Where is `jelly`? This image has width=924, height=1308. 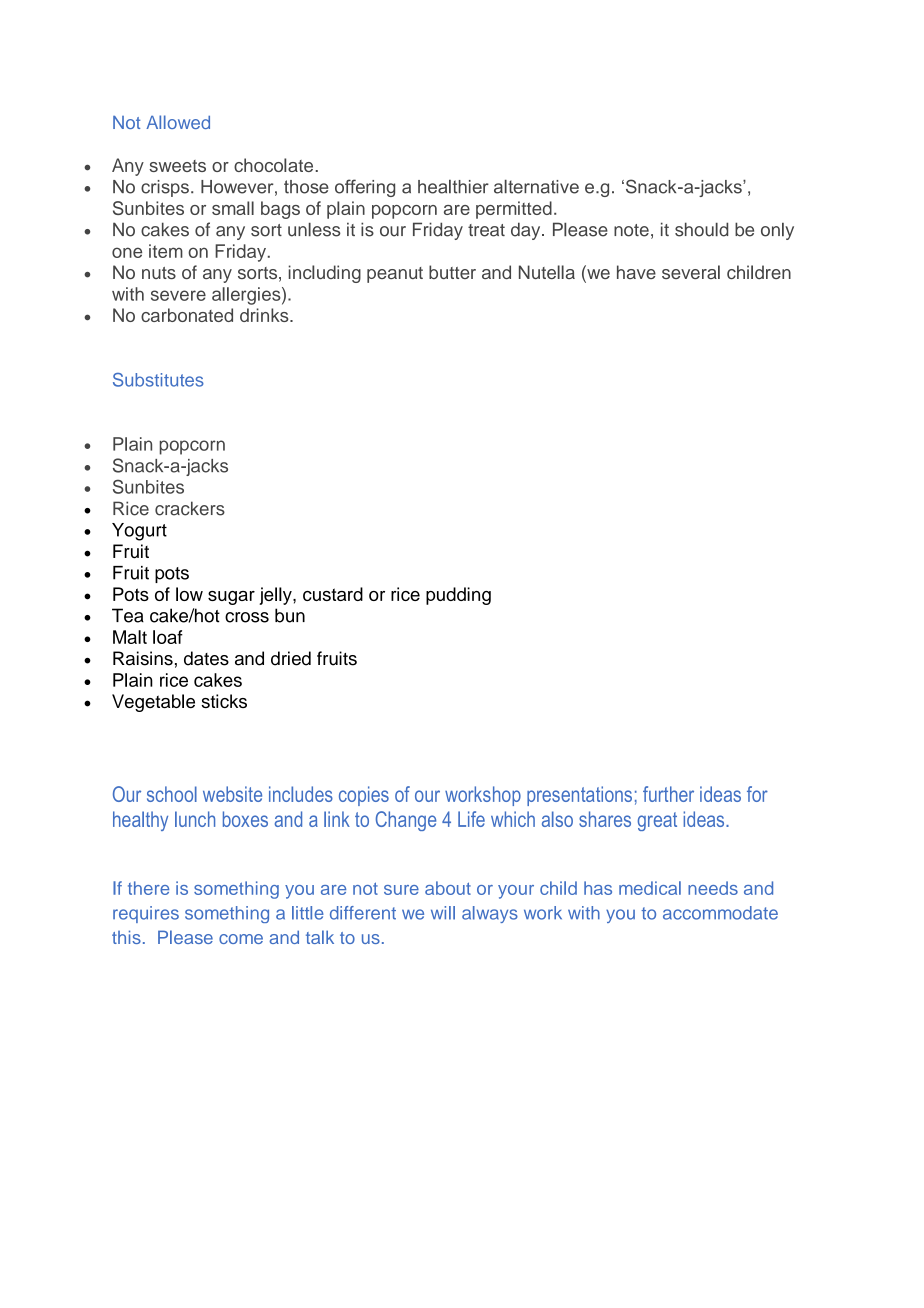
jelly is located at coordinates (276, 596).
